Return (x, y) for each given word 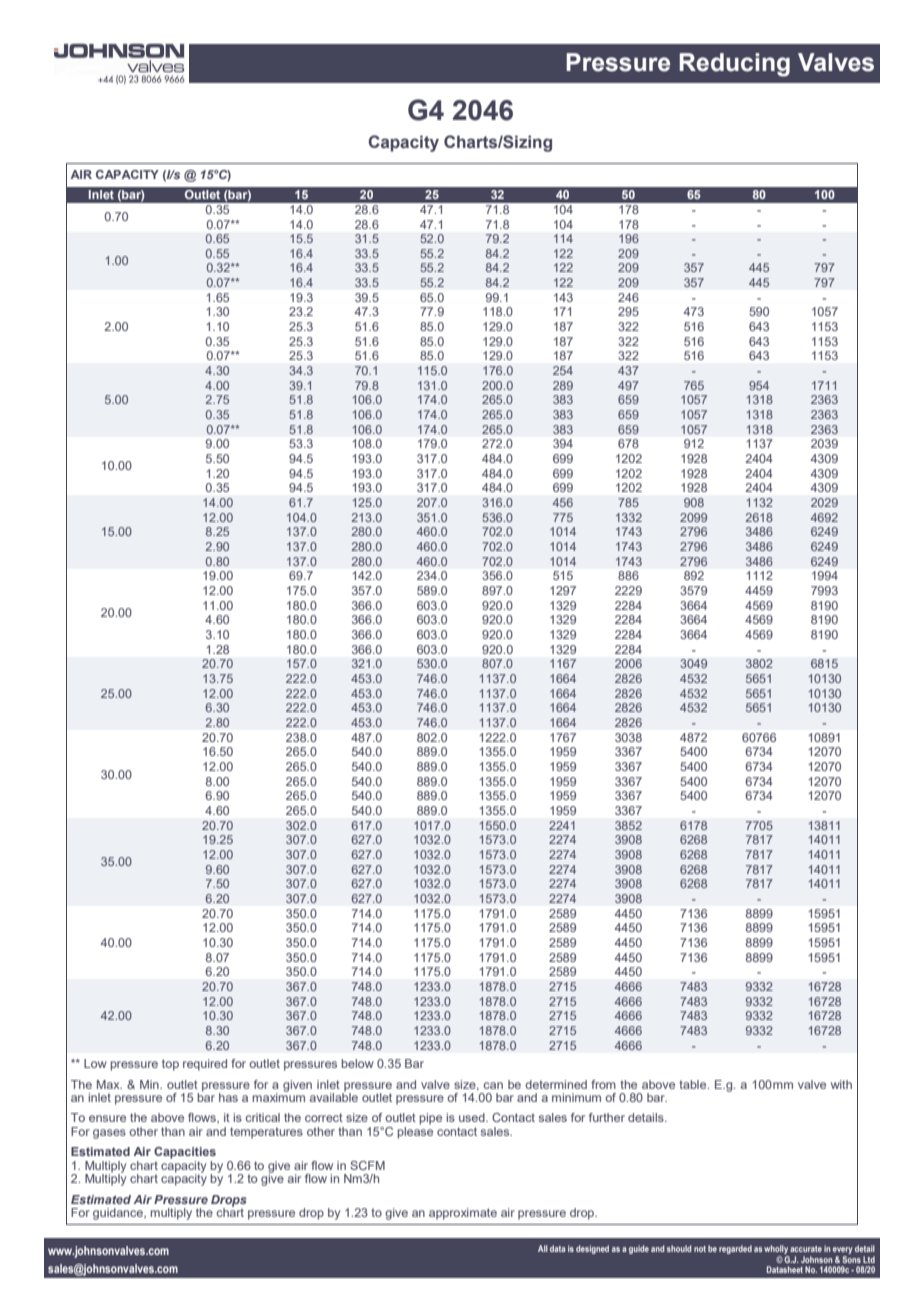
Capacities (185, 1153)
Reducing (734, 65)
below (357, 1063)
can (493, 1085)
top (170, 1065)
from (603, 1084)
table (694, 1084)
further (607, 1117)
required (205, 1065)
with (841, 1084)
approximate (463, 1214)
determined (556, 1084)
